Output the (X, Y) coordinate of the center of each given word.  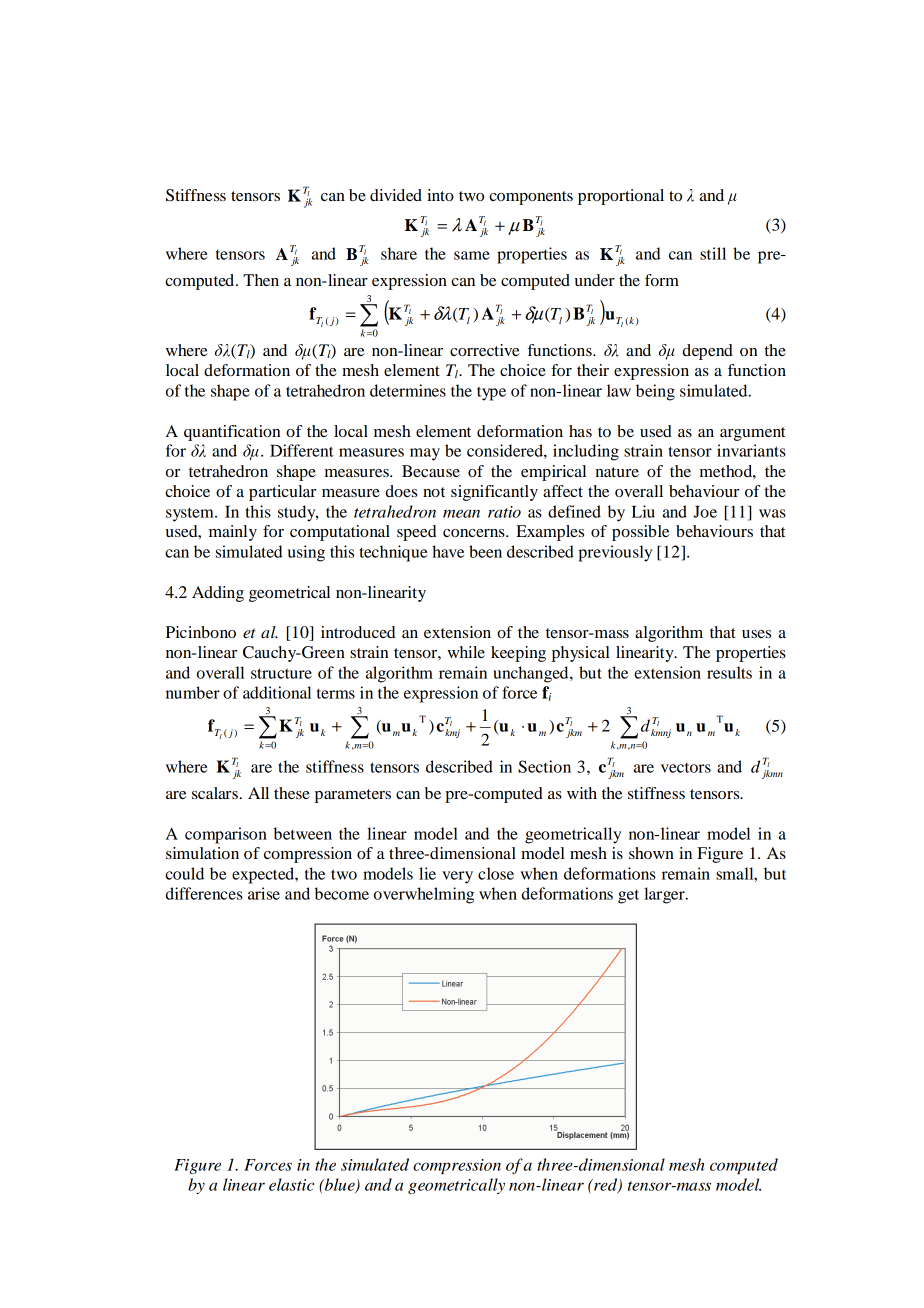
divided (396, 195)
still (713, 253)
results (729, 672)
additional (277, 692)
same (472, 255)
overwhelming (424, 895)
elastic (291, 1184)
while (466, 652)
